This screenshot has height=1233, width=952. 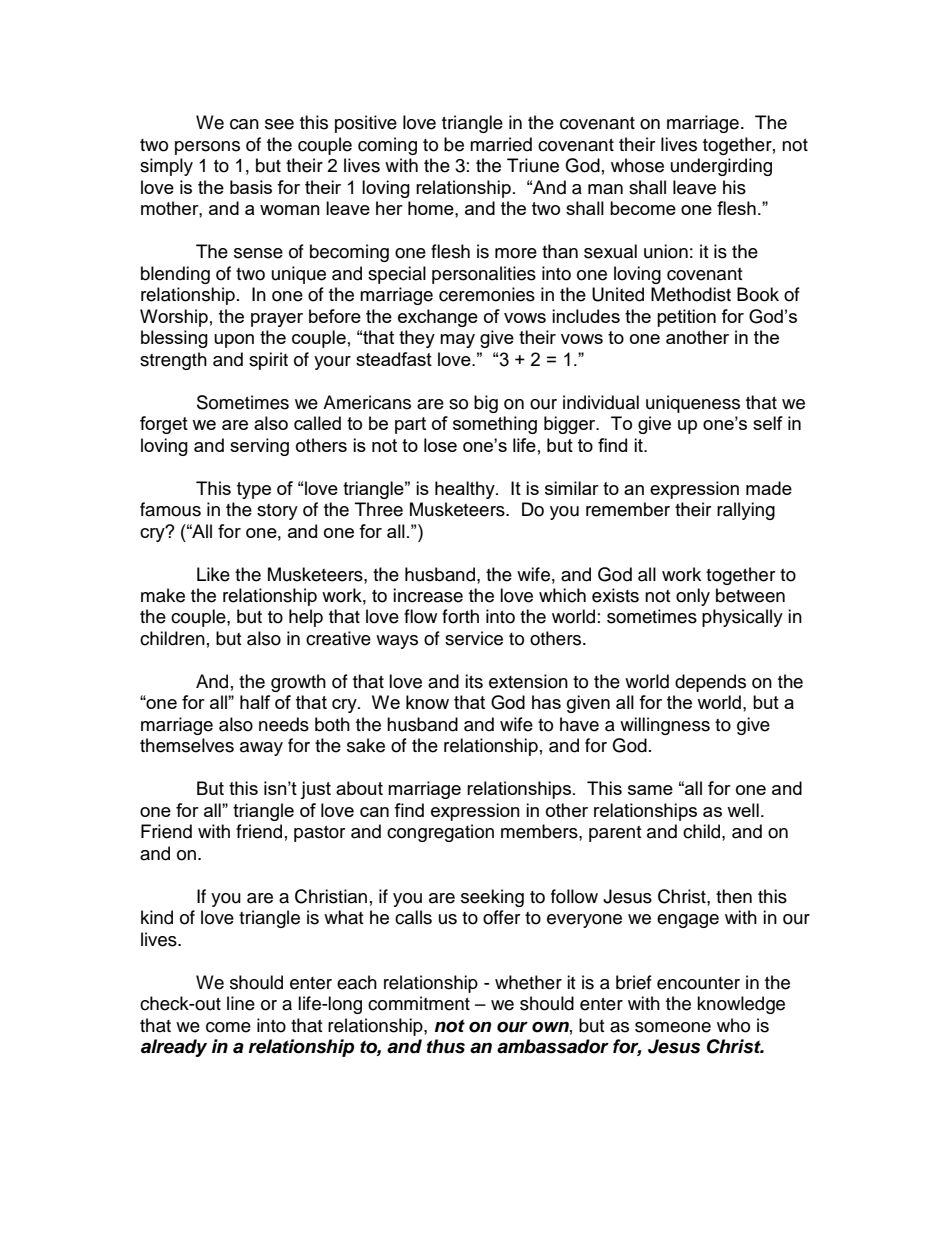 I want to click on lose, so click(x=440, y=445).
